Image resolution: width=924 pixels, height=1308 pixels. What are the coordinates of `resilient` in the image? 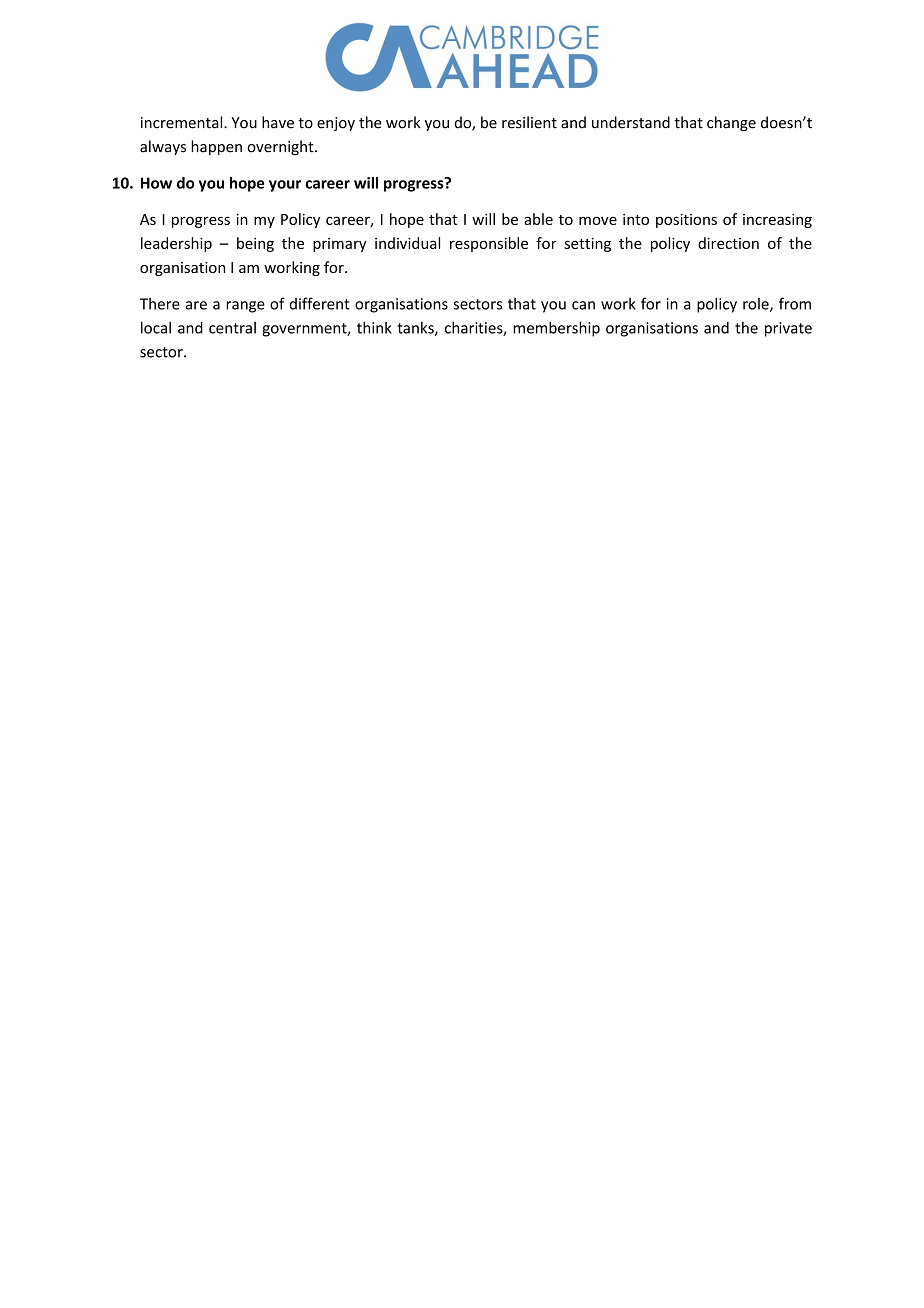 It's located at (529, 122).
